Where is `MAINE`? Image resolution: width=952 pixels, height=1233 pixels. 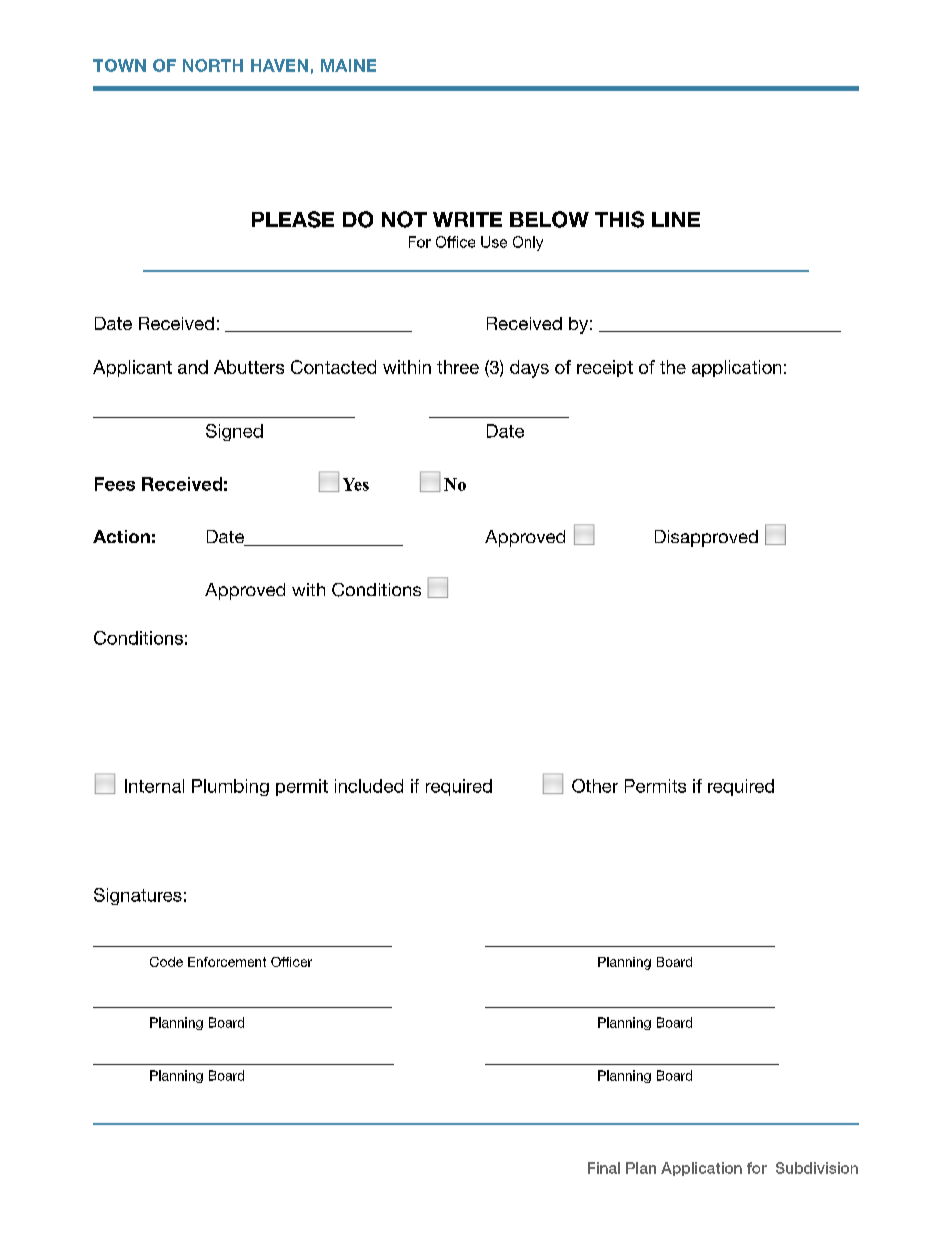
MAINE is located at coordinates (348, 65).
